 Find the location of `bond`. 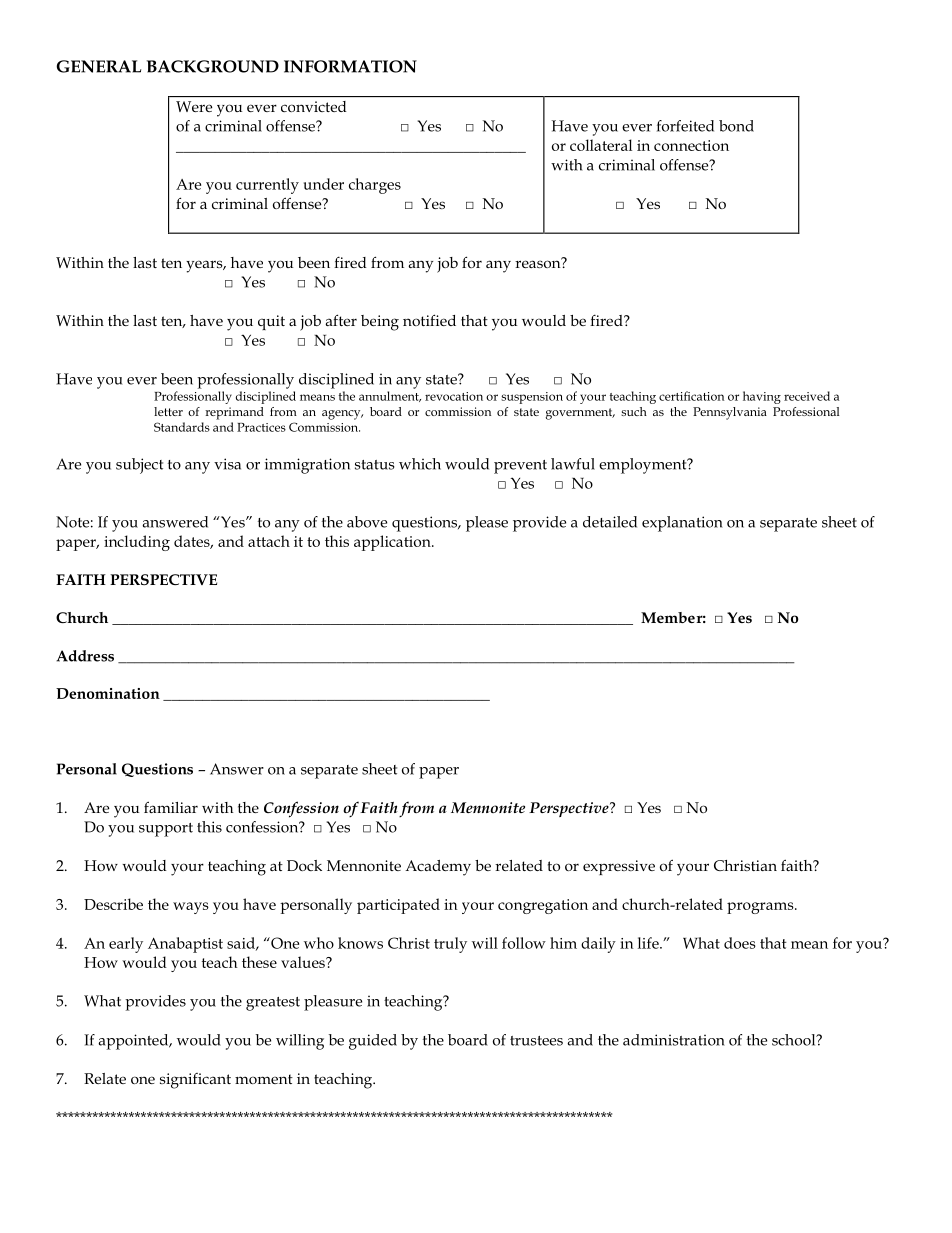

bond is located at coordinates (736, 126).
